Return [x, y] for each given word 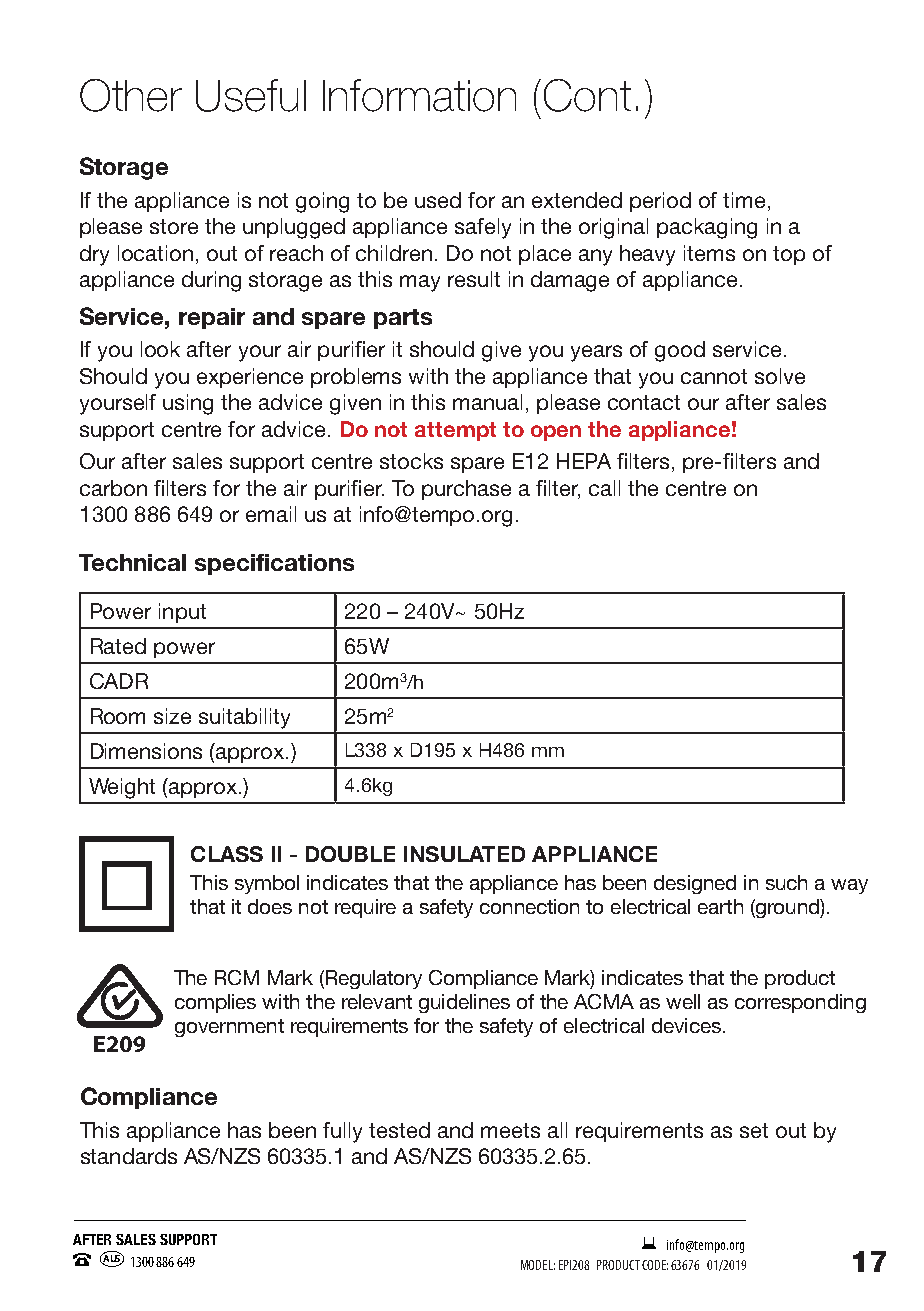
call [604, 488]
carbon [113, 488]
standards [129, 1156]
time [744, 200]
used [438, 200]
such [786, 882]
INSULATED [464, 854]
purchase [466, 490]
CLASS [227, 854]
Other [131, 95]
